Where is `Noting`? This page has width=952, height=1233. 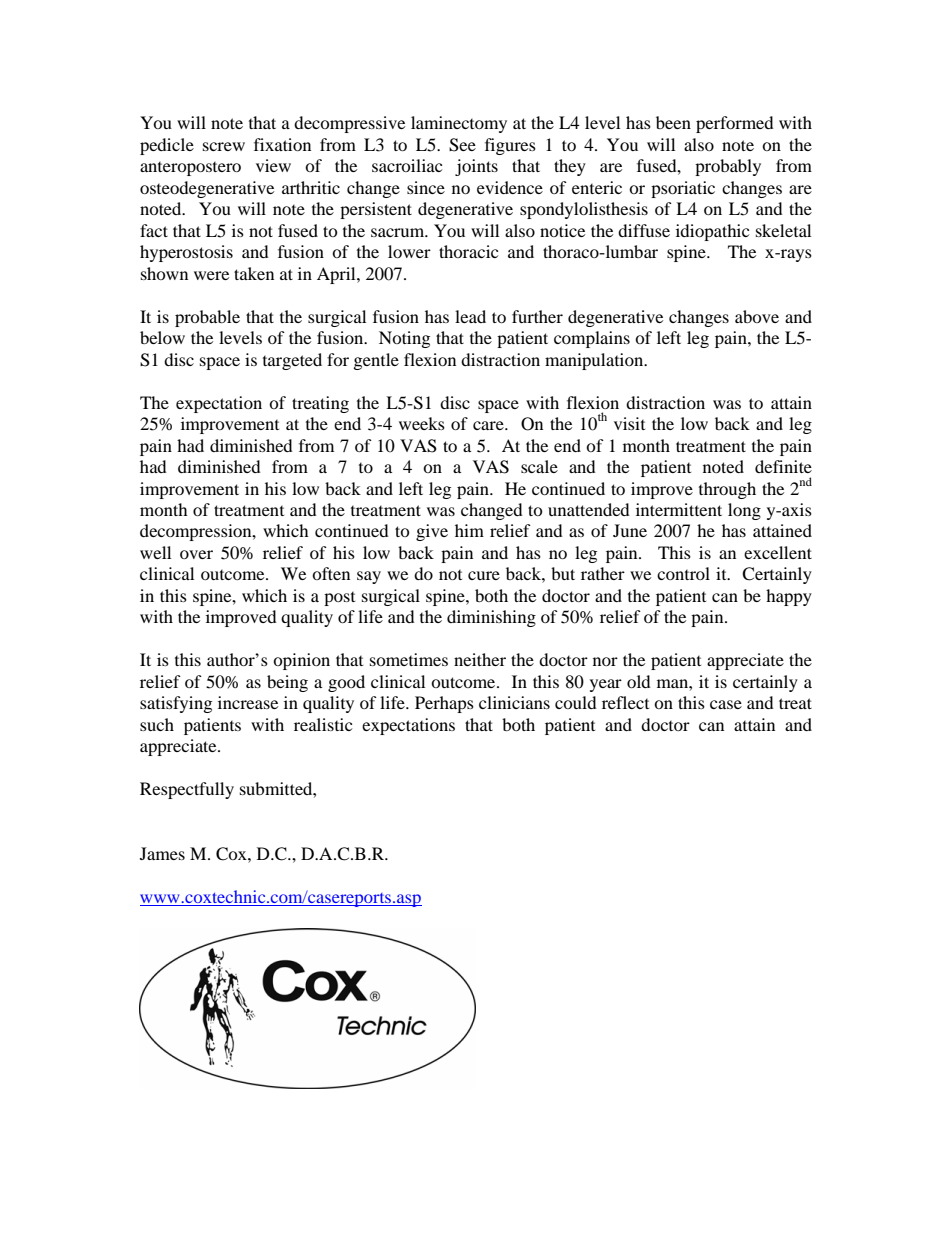
Noting is located at coordinates (404, 339).
